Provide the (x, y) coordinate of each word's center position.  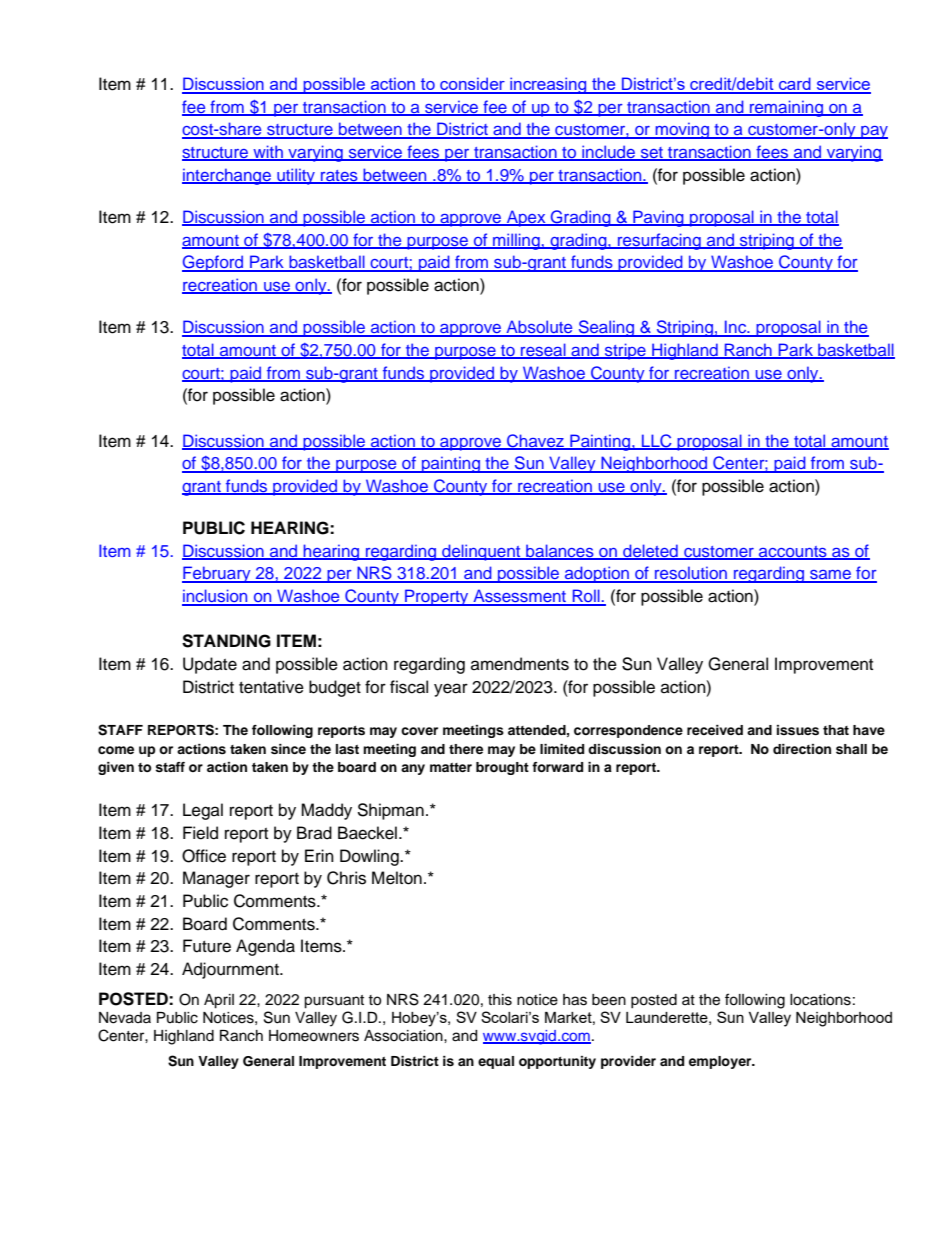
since (288, 749)
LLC (657, 441)
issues (798, 730)
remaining (786, 108)
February (217, 574)
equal (496, 1062)
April (219, 1001)
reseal (543, 351)
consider (472, 85)
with (268, 152)
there (466, 749)
